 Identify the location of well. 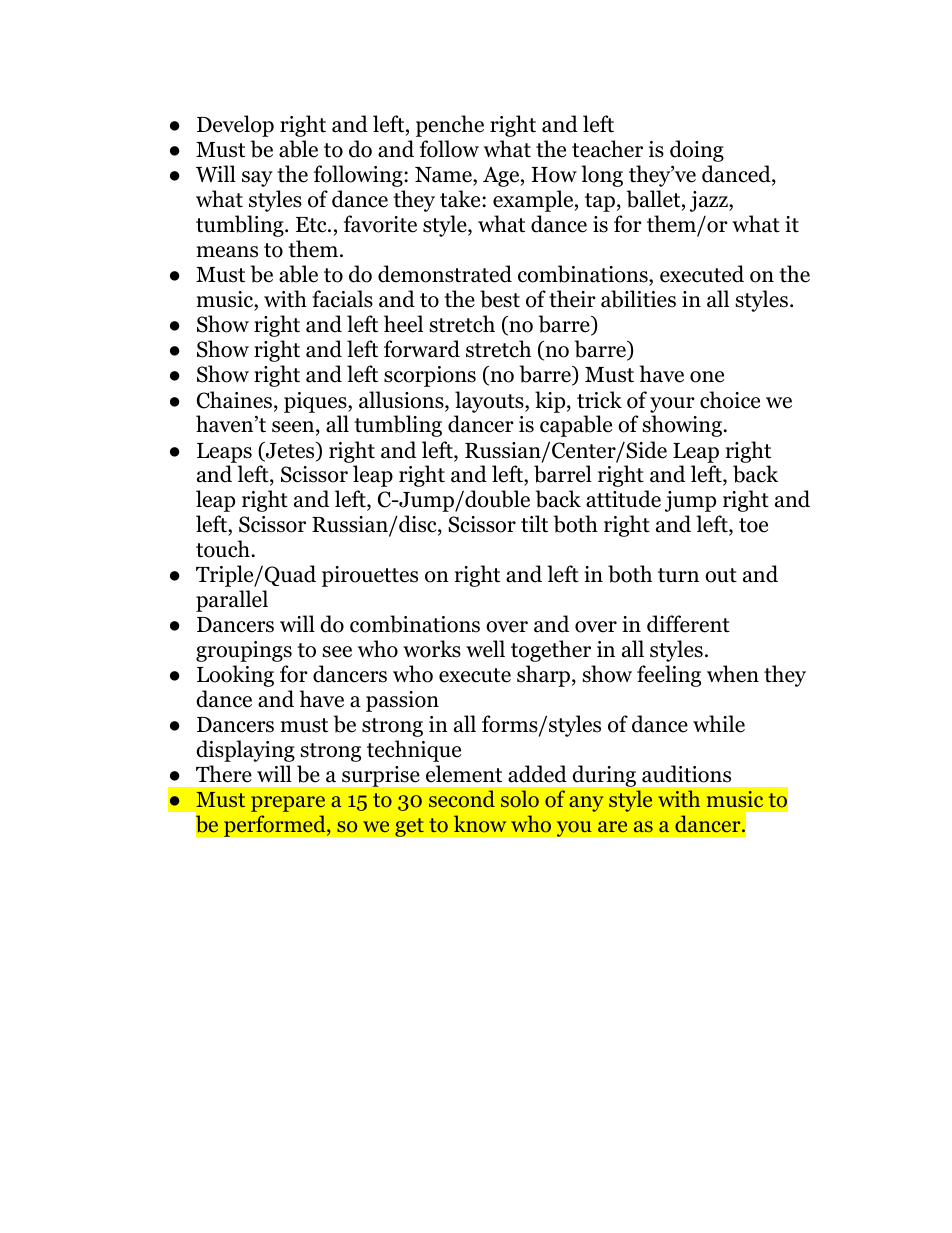
(485, 649).
